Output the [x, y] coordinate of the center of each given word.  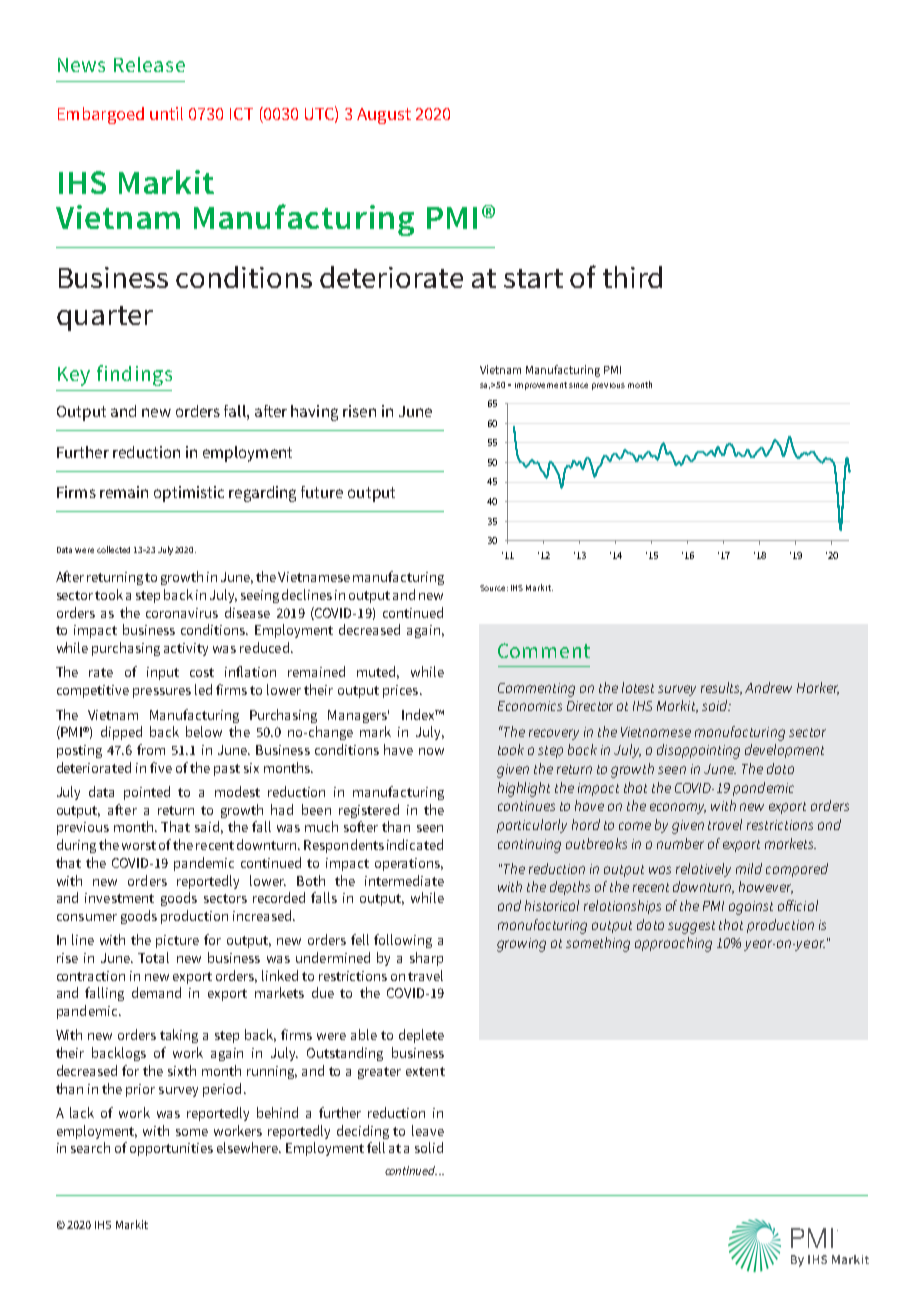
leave [428, 1130]
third [632, 277]
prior [140, 1090]
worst [139, 845]
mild [749, 868]
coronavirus [182, 613]
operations [409, 864]
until [166, 113]
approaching [673, 944]
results [721, 688]
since [578, 385]
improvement [541, 386]
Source [494, 588]
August [384, 116]
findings [134, 375]
